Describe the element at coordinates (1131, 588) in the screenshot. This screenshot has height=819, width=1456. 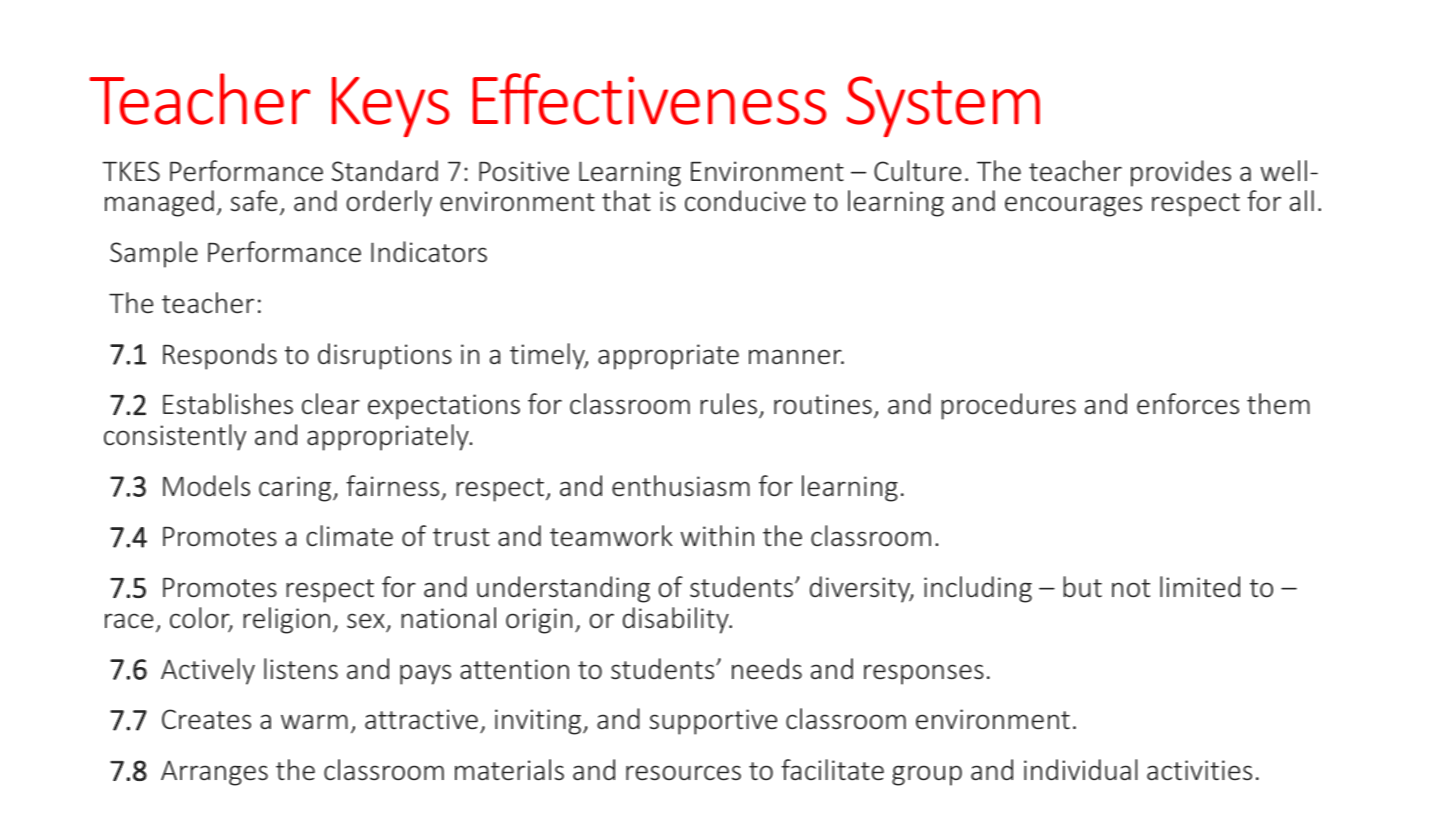
I see `not` at that location.
